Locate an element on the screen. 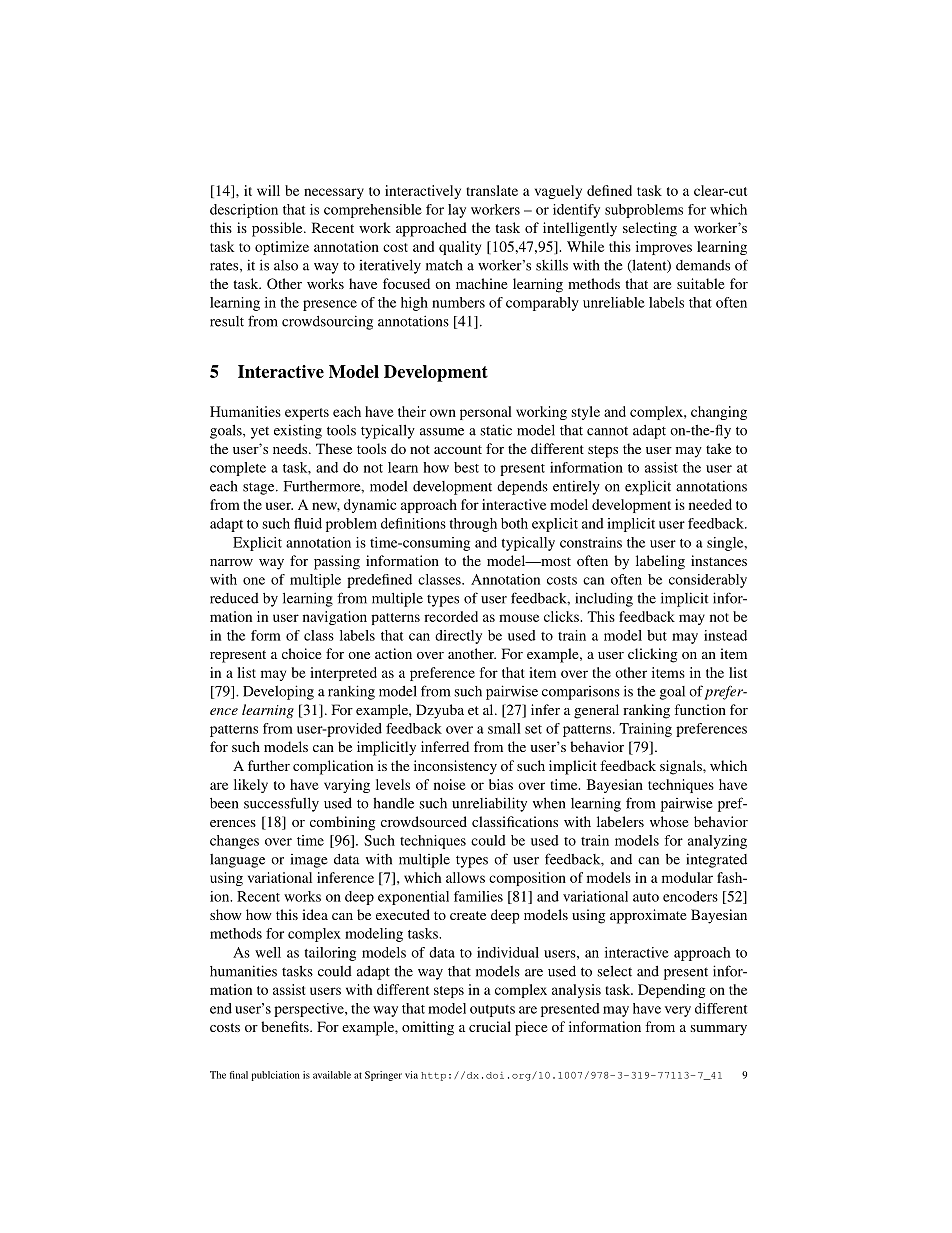  directly is located at coordinates (458, 637).
